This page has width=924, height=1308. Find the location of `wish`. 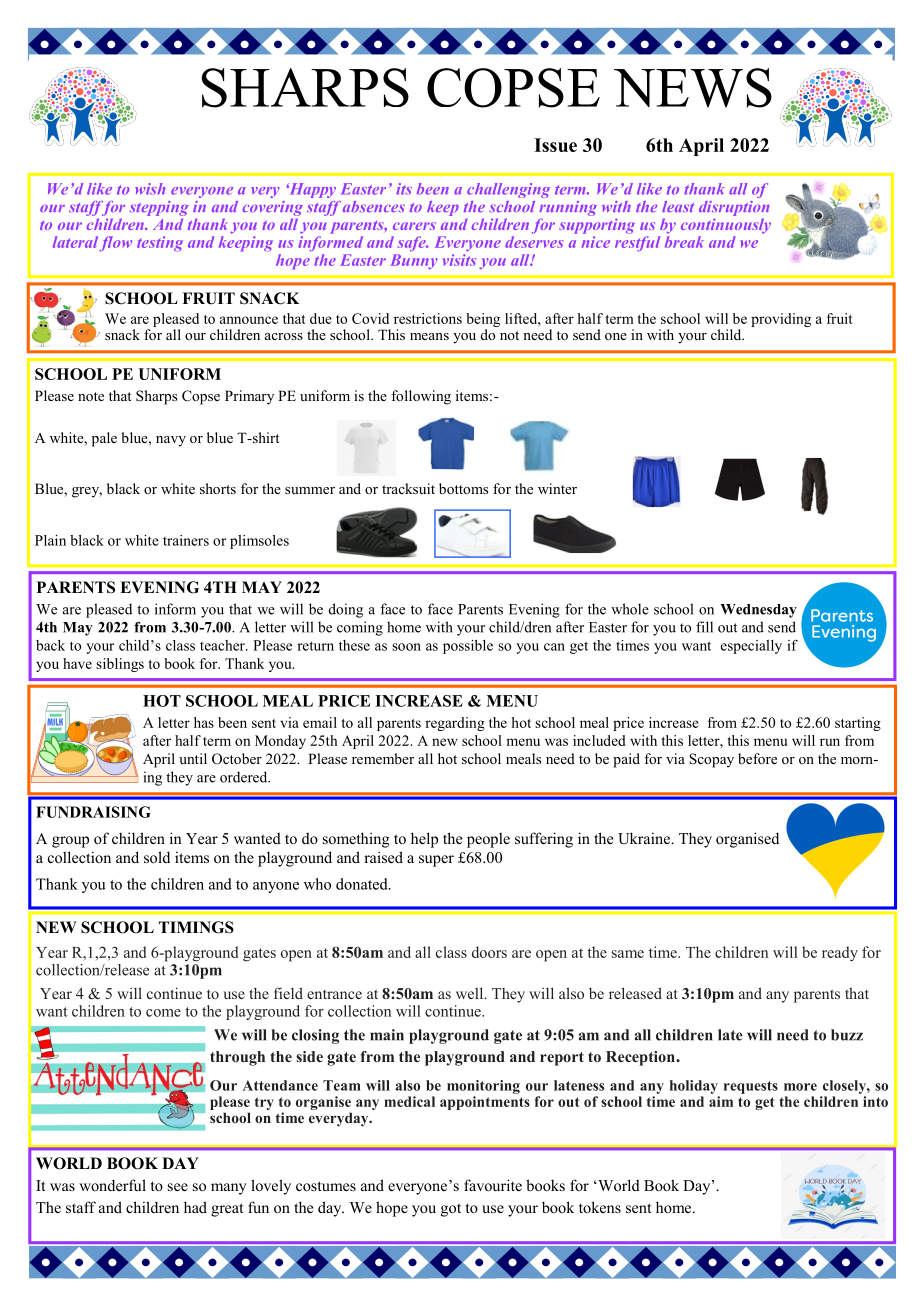

wish is located at coordinates (150, 189).
